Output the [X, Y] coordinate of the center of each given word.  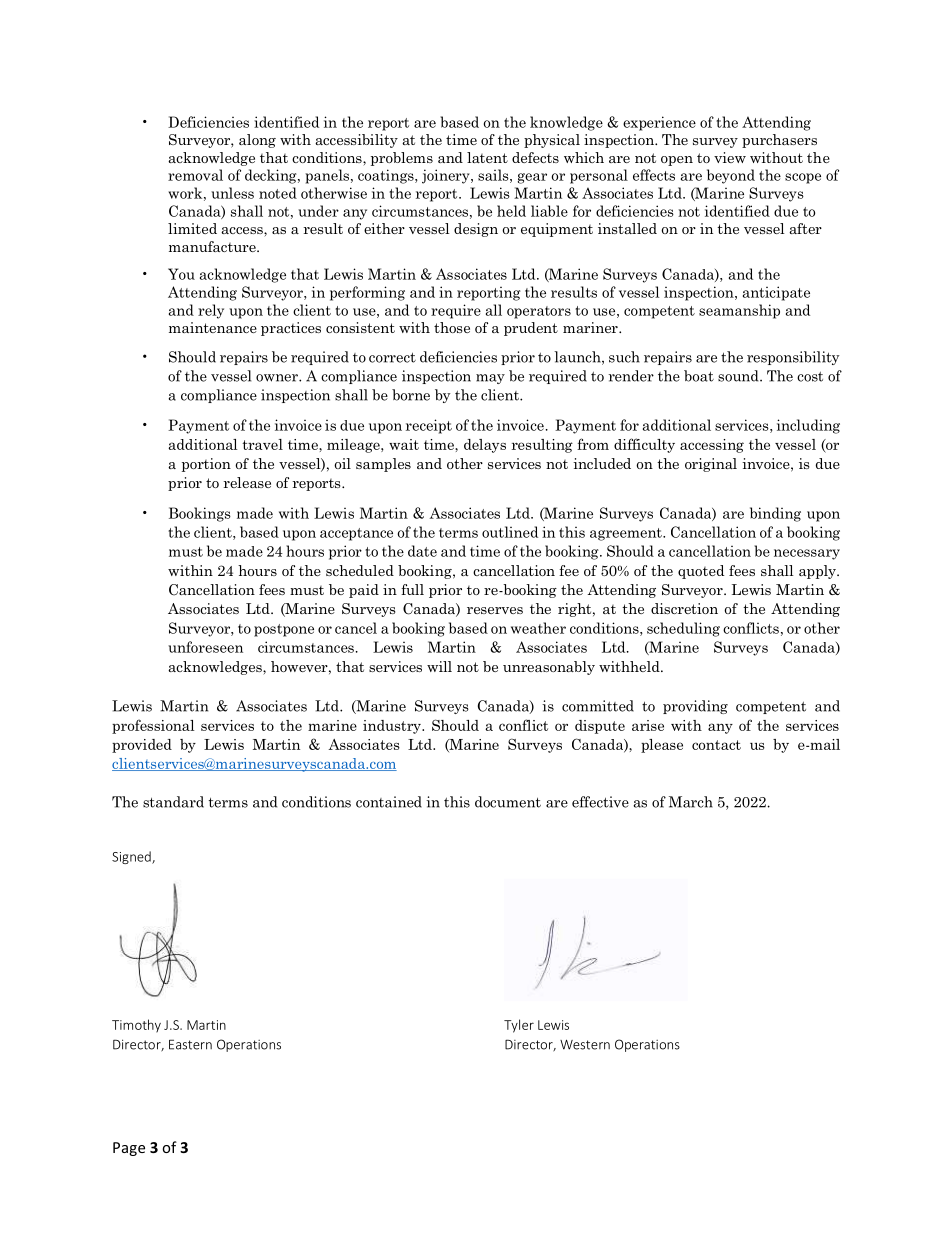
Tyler [519, 1026]
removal [195, 175]
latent [487, 157]
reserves [495, 610]
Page [129, 1149]
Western [585, 1044]
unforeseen [205, 647]
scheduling [683, 629]
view [730, 157]
